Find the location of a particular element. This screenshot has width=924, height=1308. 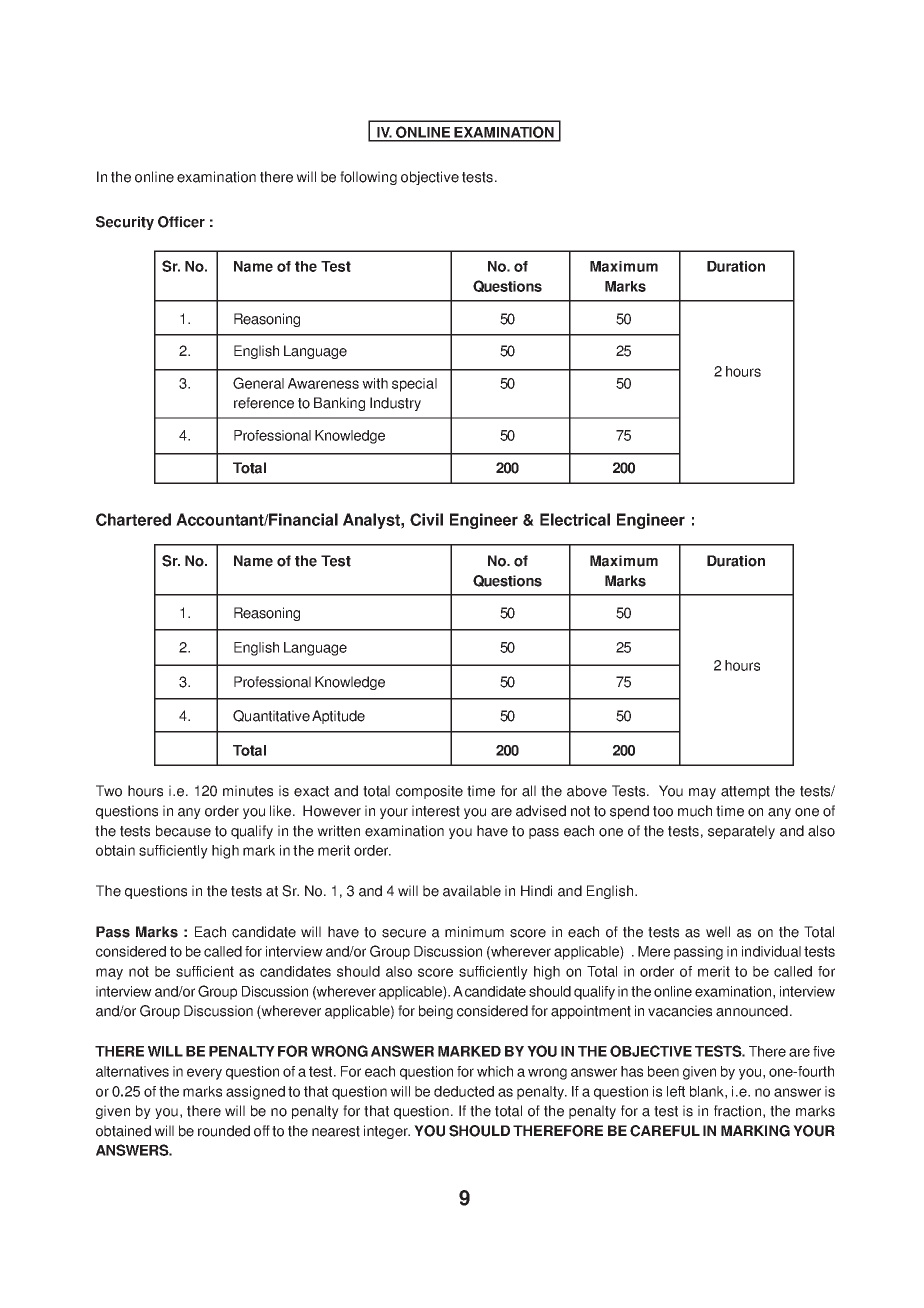

special is located at coordinates (414, 385).
